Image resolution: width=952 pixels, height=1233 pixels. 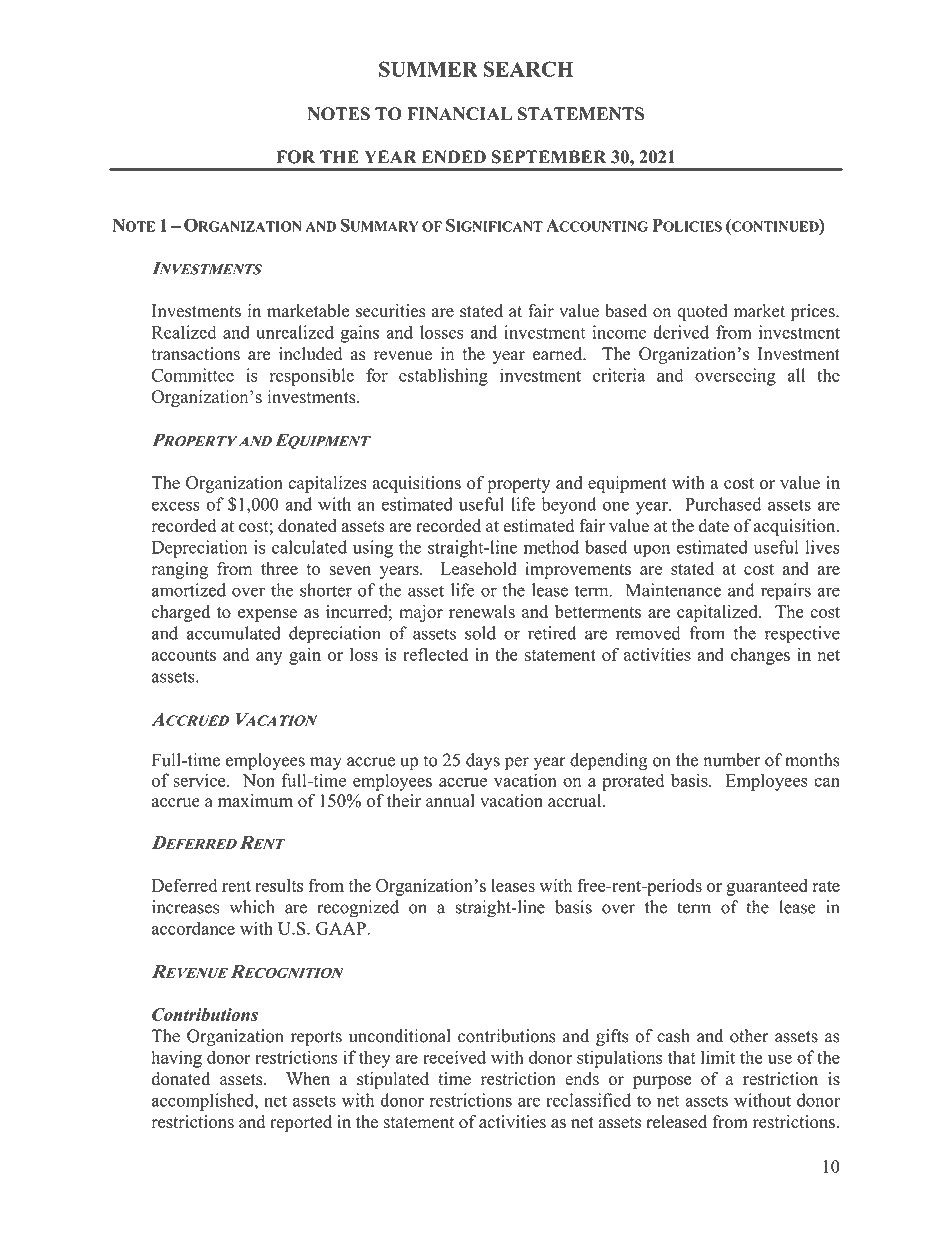 I want to click on renewals, so click(x=482, y=611).
